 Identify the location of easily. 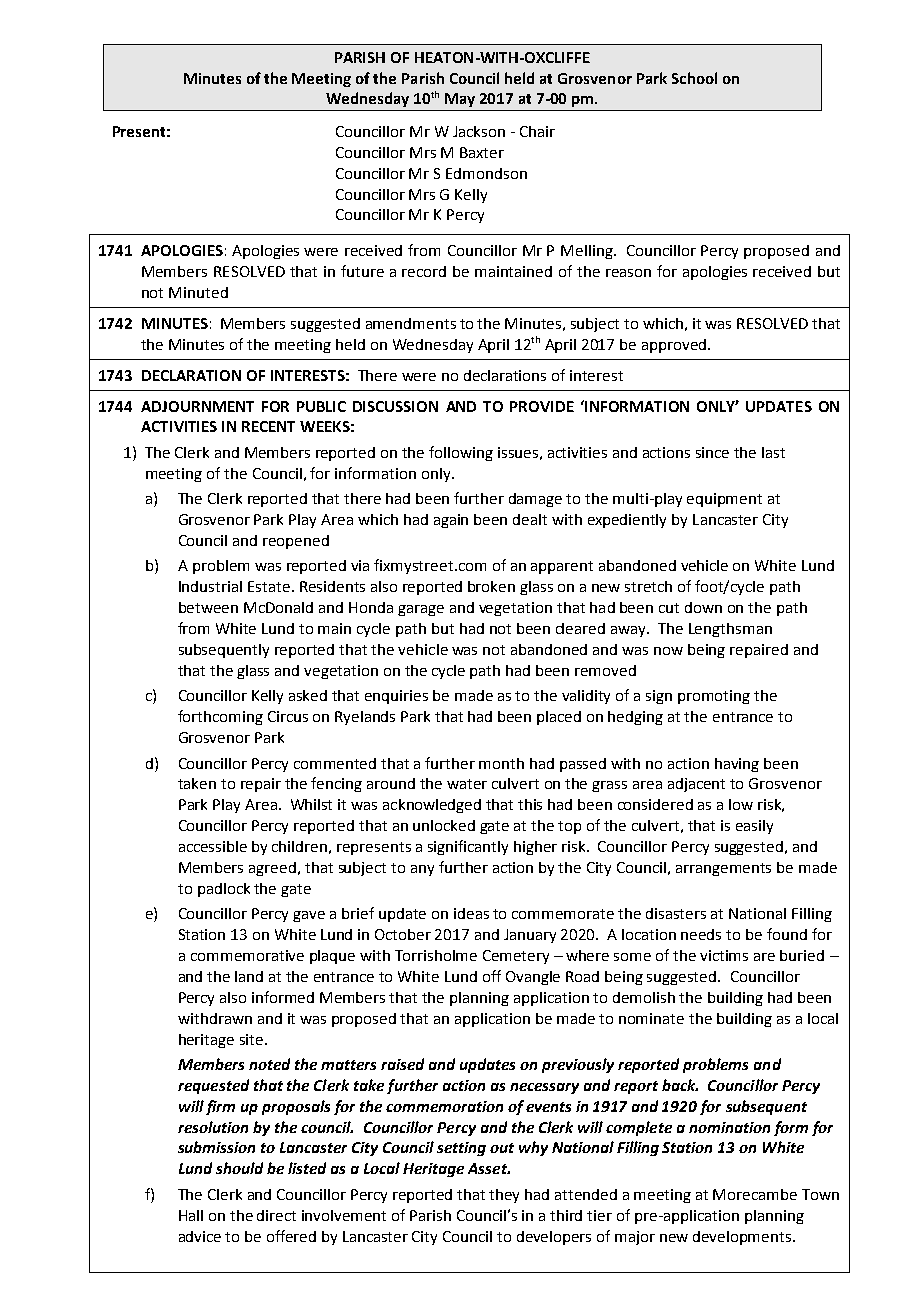
(754, 827).
